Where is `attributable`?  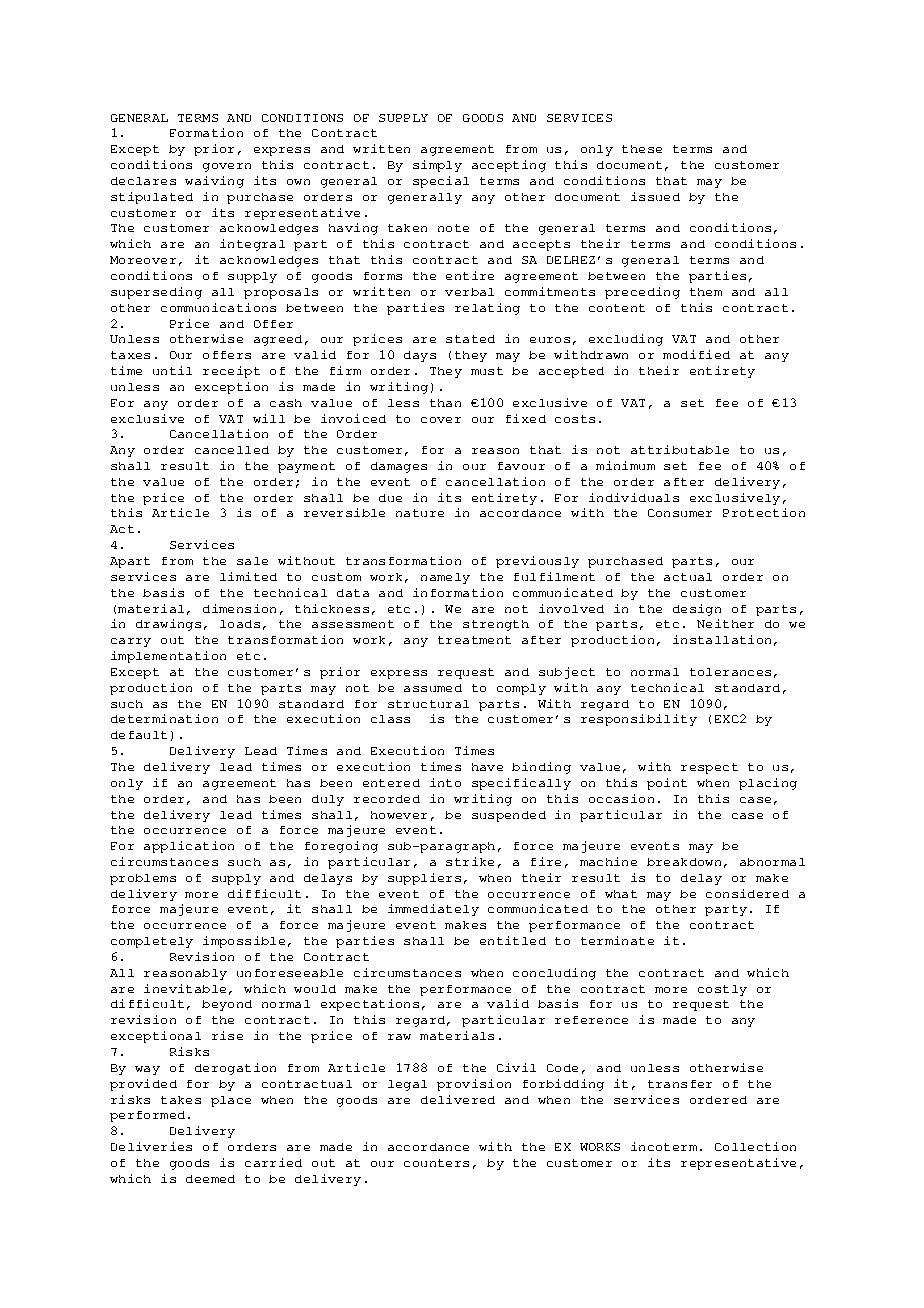
attributable is located at coordinates (680, 449).
